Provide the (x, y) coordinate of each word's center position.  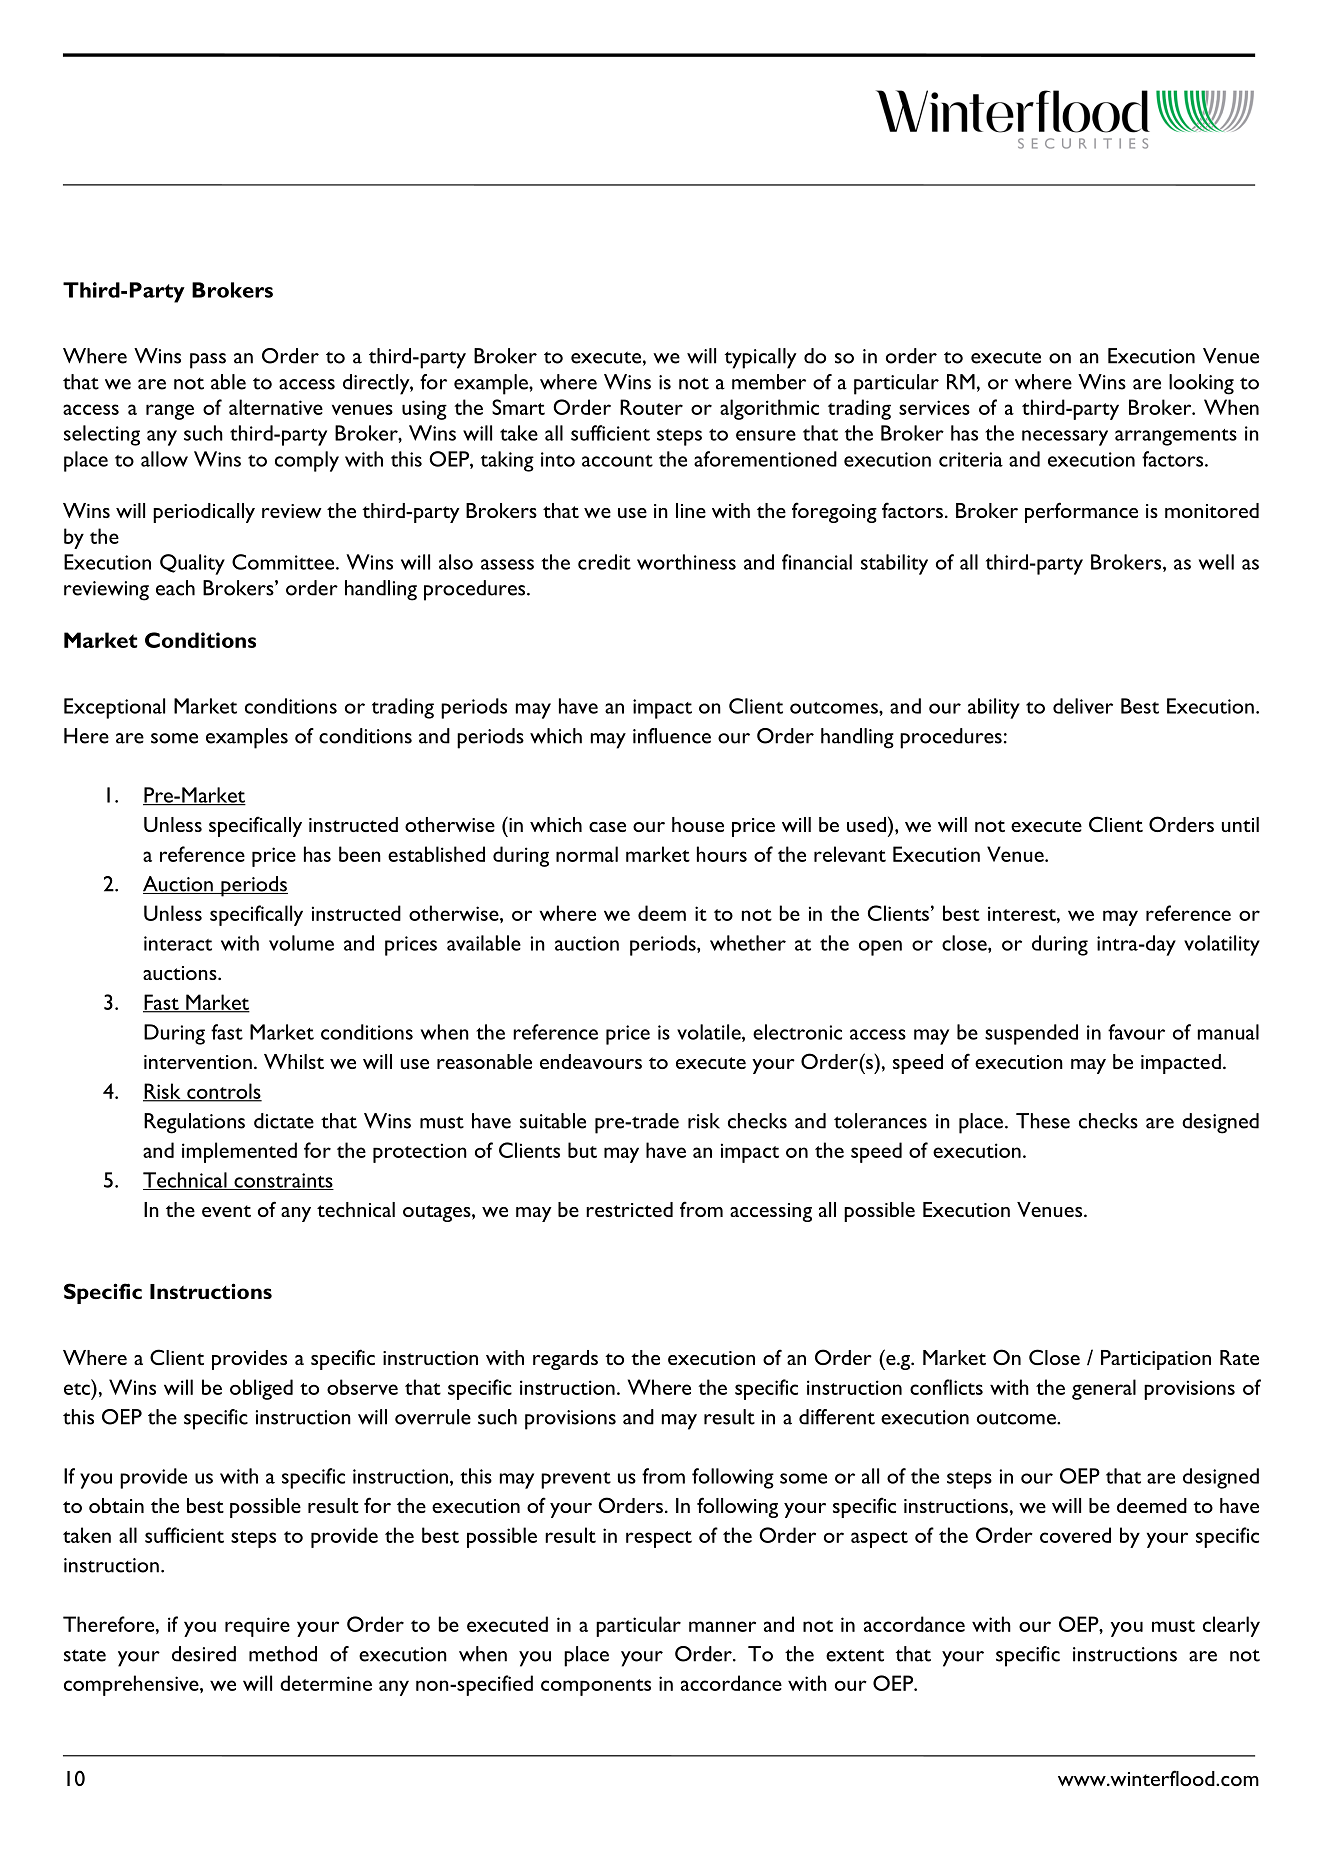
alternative (276, 407)
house (698, 824)
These (1043, 1121)
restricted (629, 1209)
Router (651, 407)
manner (722, 1626)
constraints (283, 1181)
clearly (1231, 1626)
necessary (1065, 438)
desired (204, 1654)
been (360, 854)
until (1240, 824)
